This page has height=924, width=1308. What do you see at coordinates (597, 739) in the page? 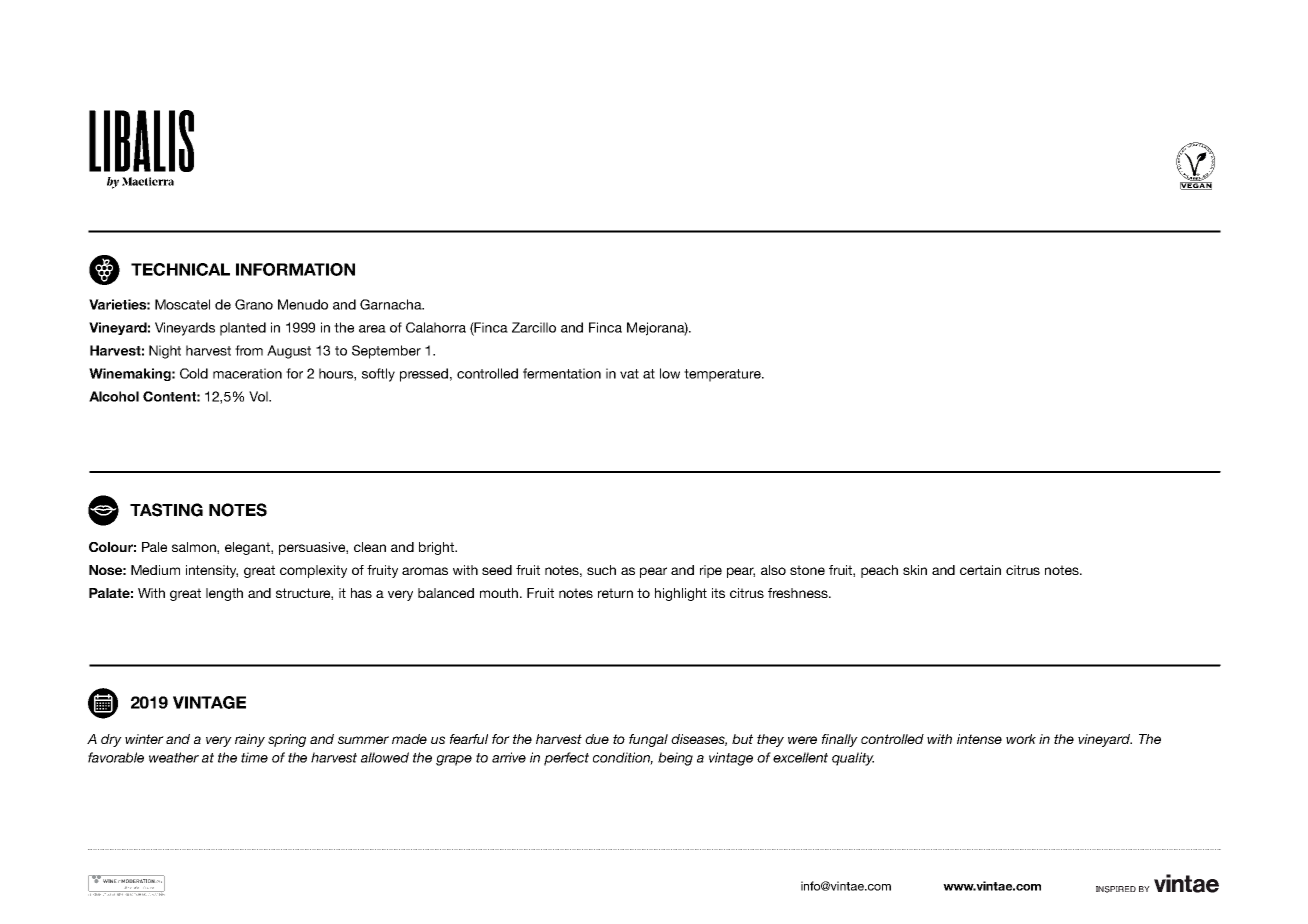
I see `due` at bounding box center [597, 739].
